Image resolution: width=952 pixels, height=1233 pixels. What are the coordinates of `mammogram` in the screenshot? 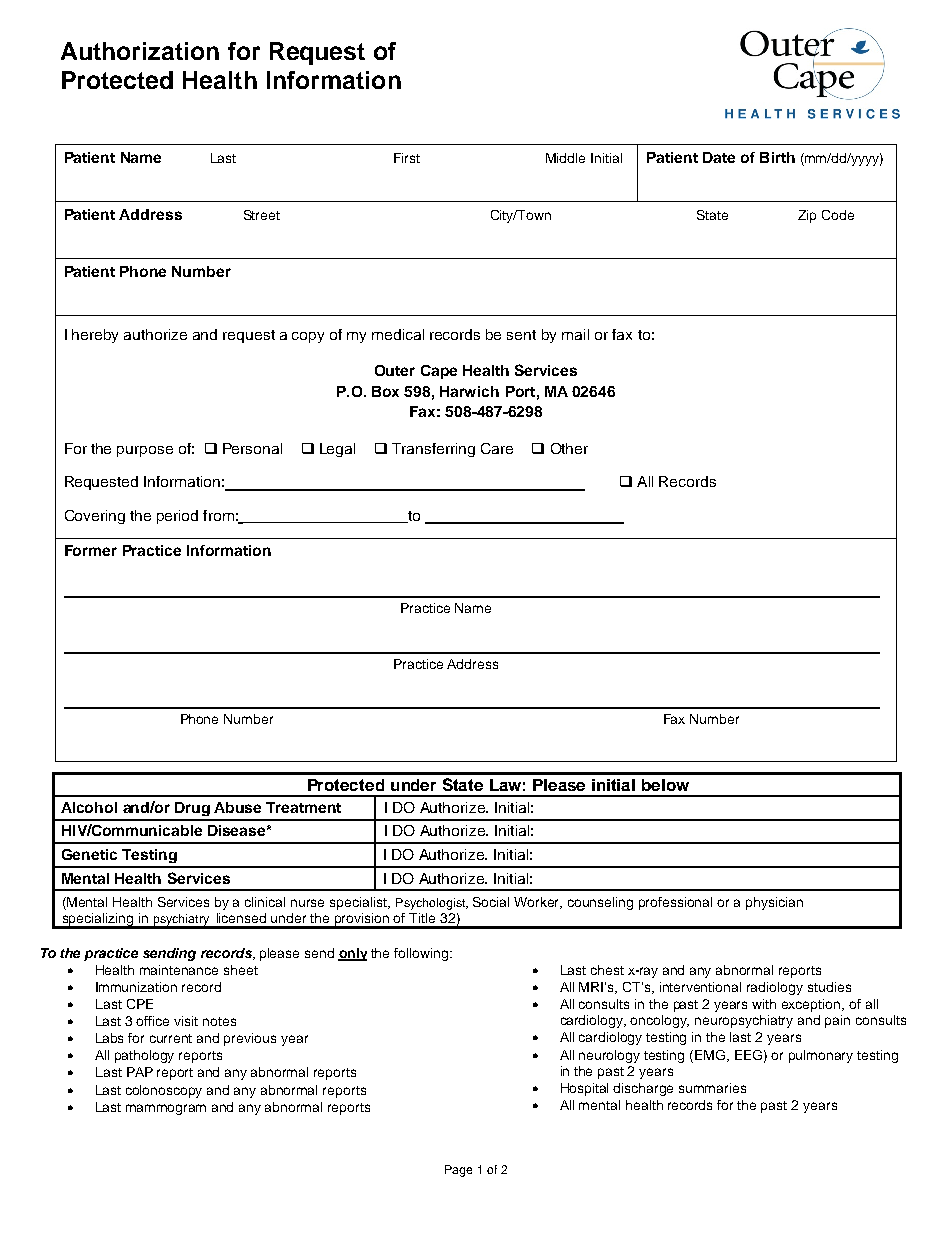 It's located at (166, 1109).
